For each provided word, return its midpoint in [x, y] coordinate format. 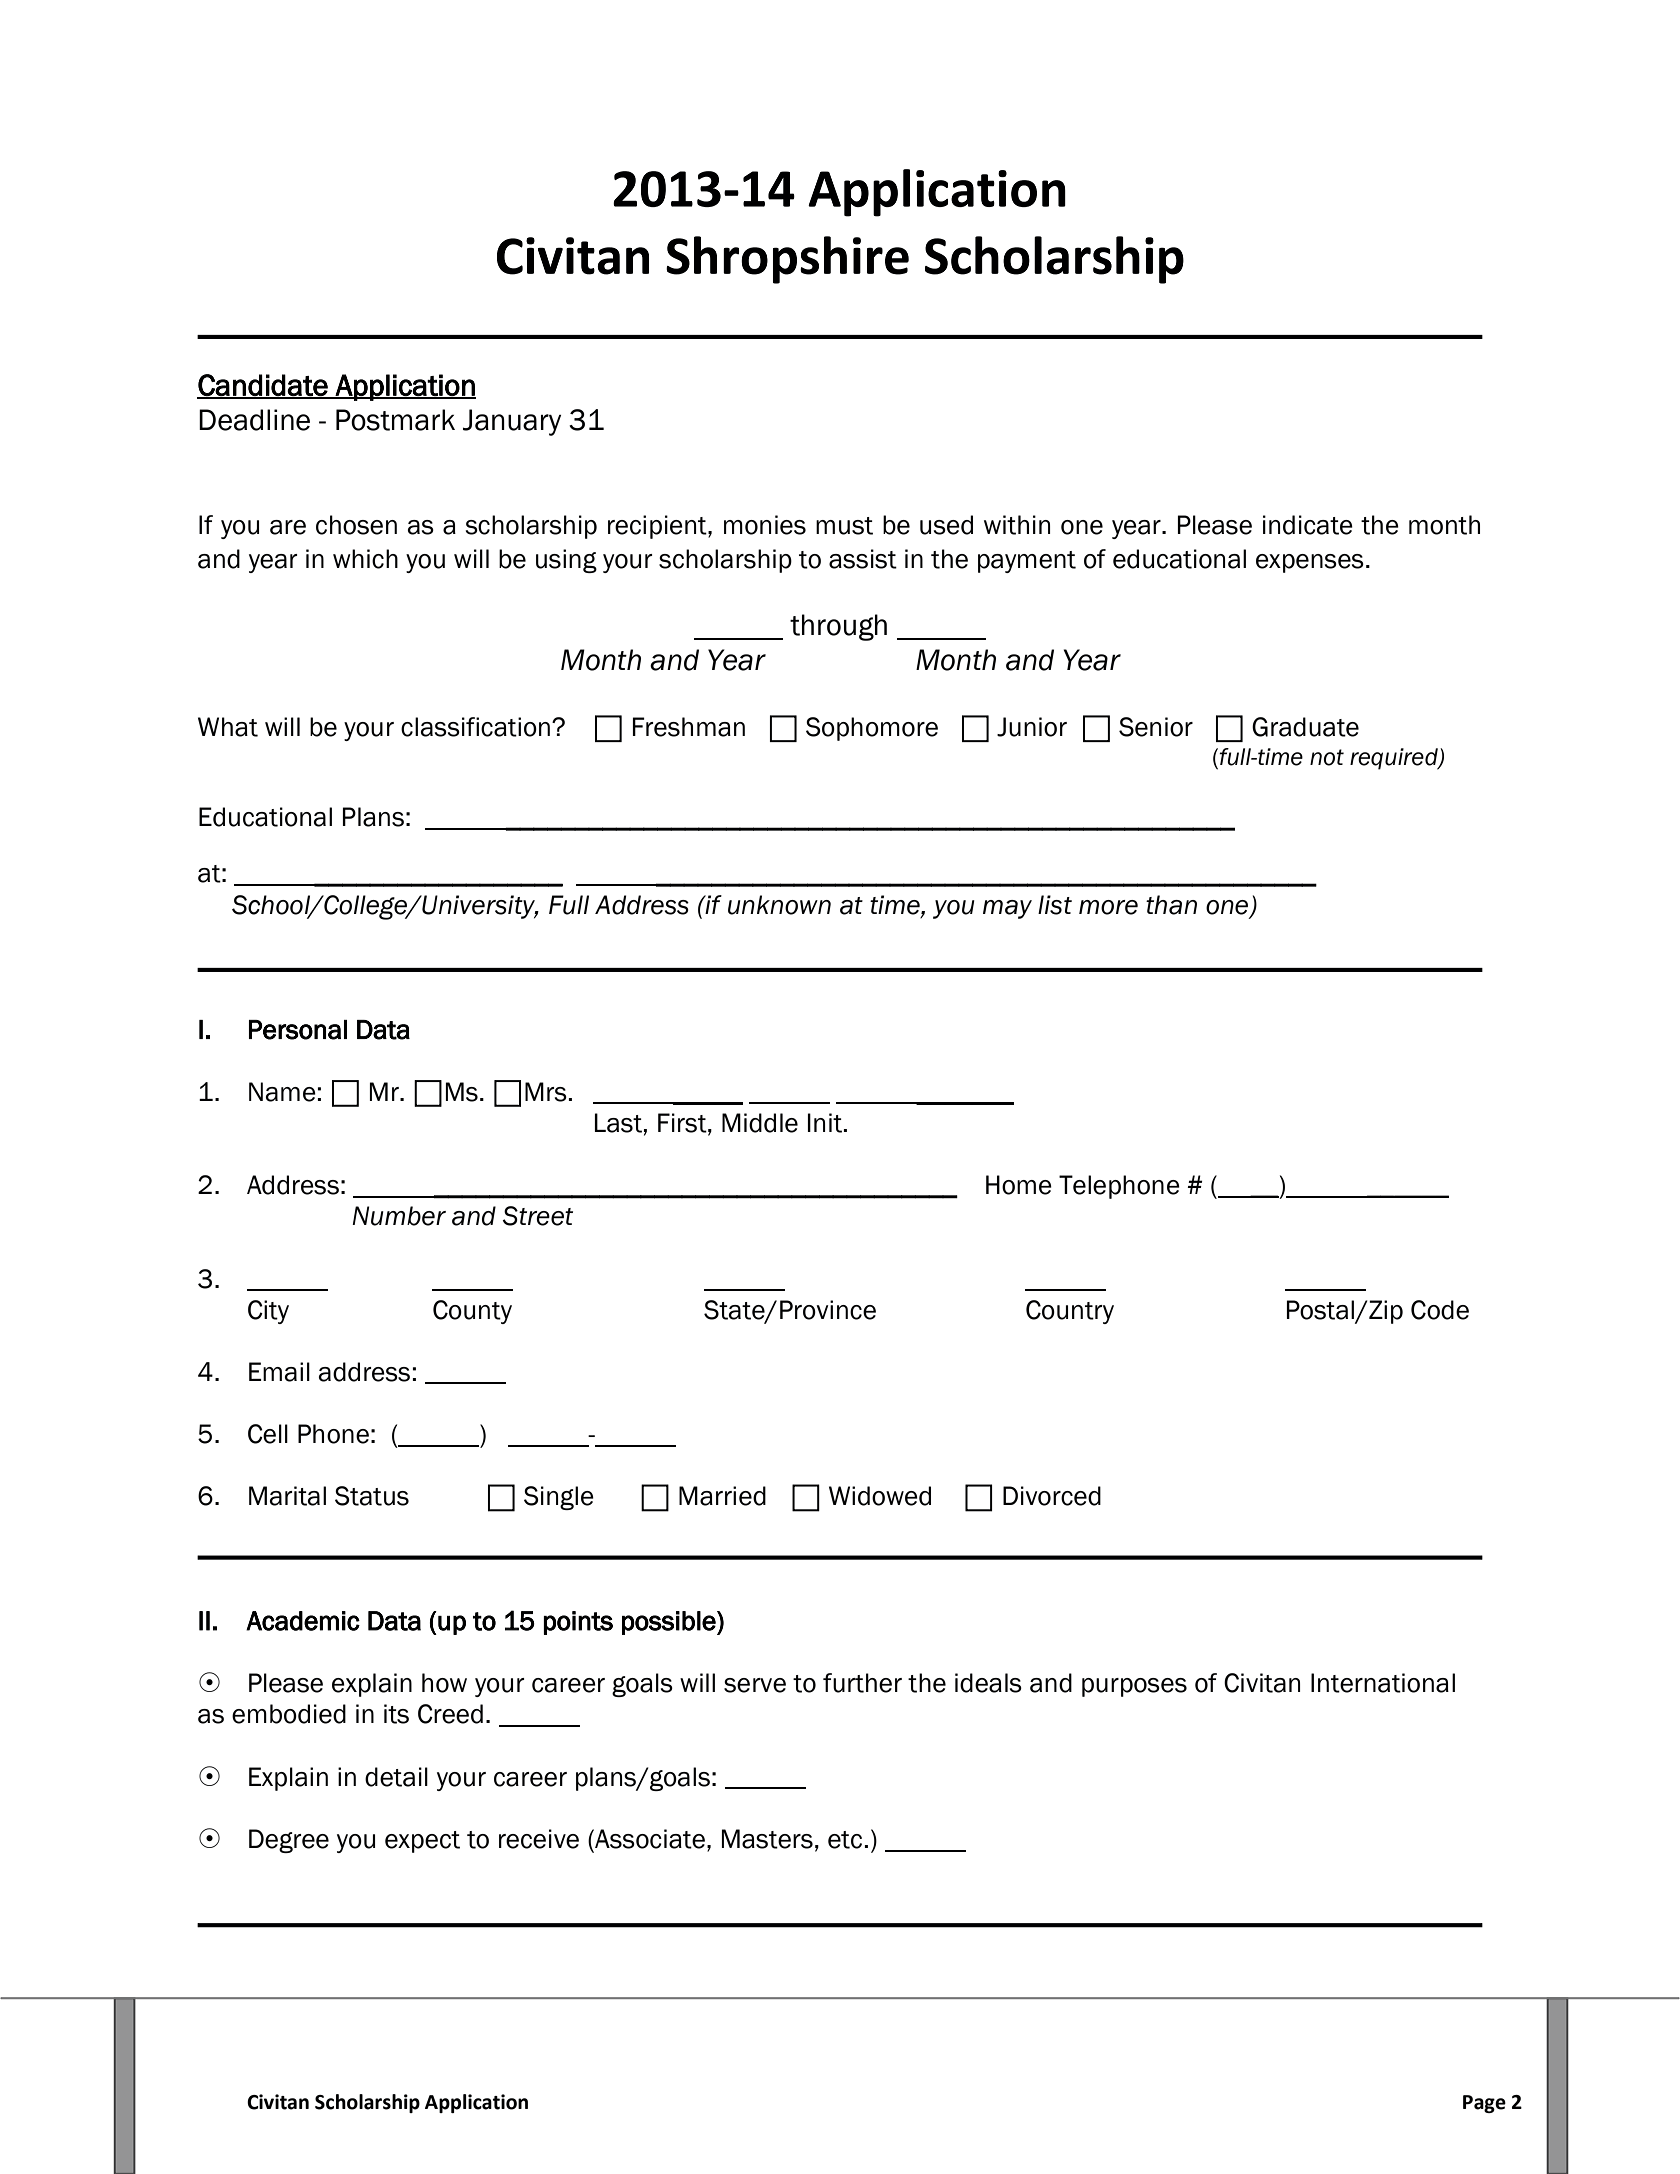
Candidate [263, 386]
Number [399, 1216]
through [838, 627]
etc [845, 1840]
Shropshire [787, 260]
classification [475, 727]
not [1327, 757]
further [862, 1683]
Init [825, 1123]
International [1383, 1683]
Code [1440, 1310]
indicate [1308, 525]
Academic [303, 1621]
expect [422, 1842]
